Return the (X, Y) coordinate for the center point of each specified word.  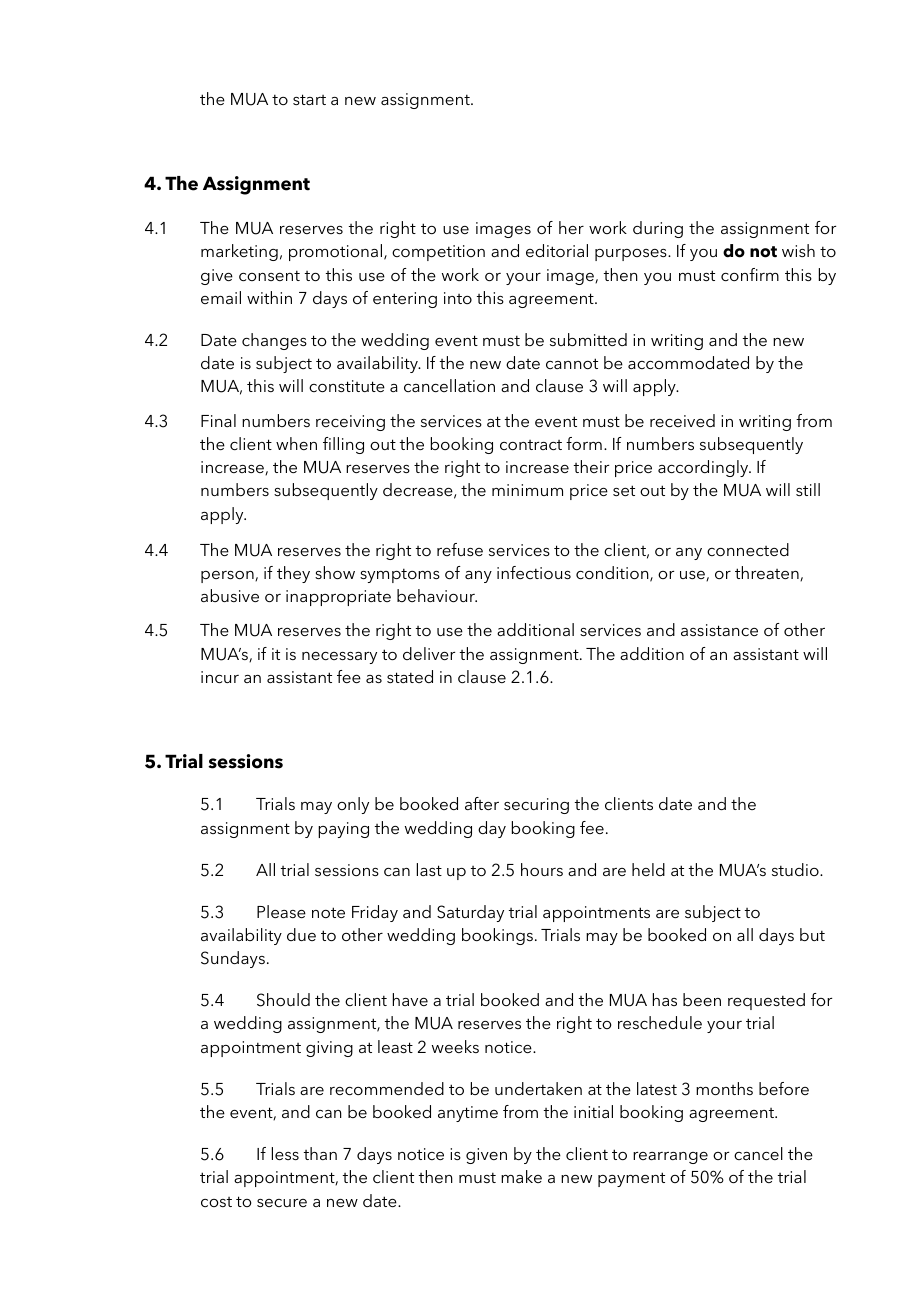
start (309, 99)
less (285, 1153)
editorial (557, 250)
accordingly (704, 468)
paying (343, 830)
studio (796, 869)
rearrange (670, 1158)
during (658, 229)
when (296, 443)
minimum (527, 490)
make (521, 1176)
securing (536, 806)
